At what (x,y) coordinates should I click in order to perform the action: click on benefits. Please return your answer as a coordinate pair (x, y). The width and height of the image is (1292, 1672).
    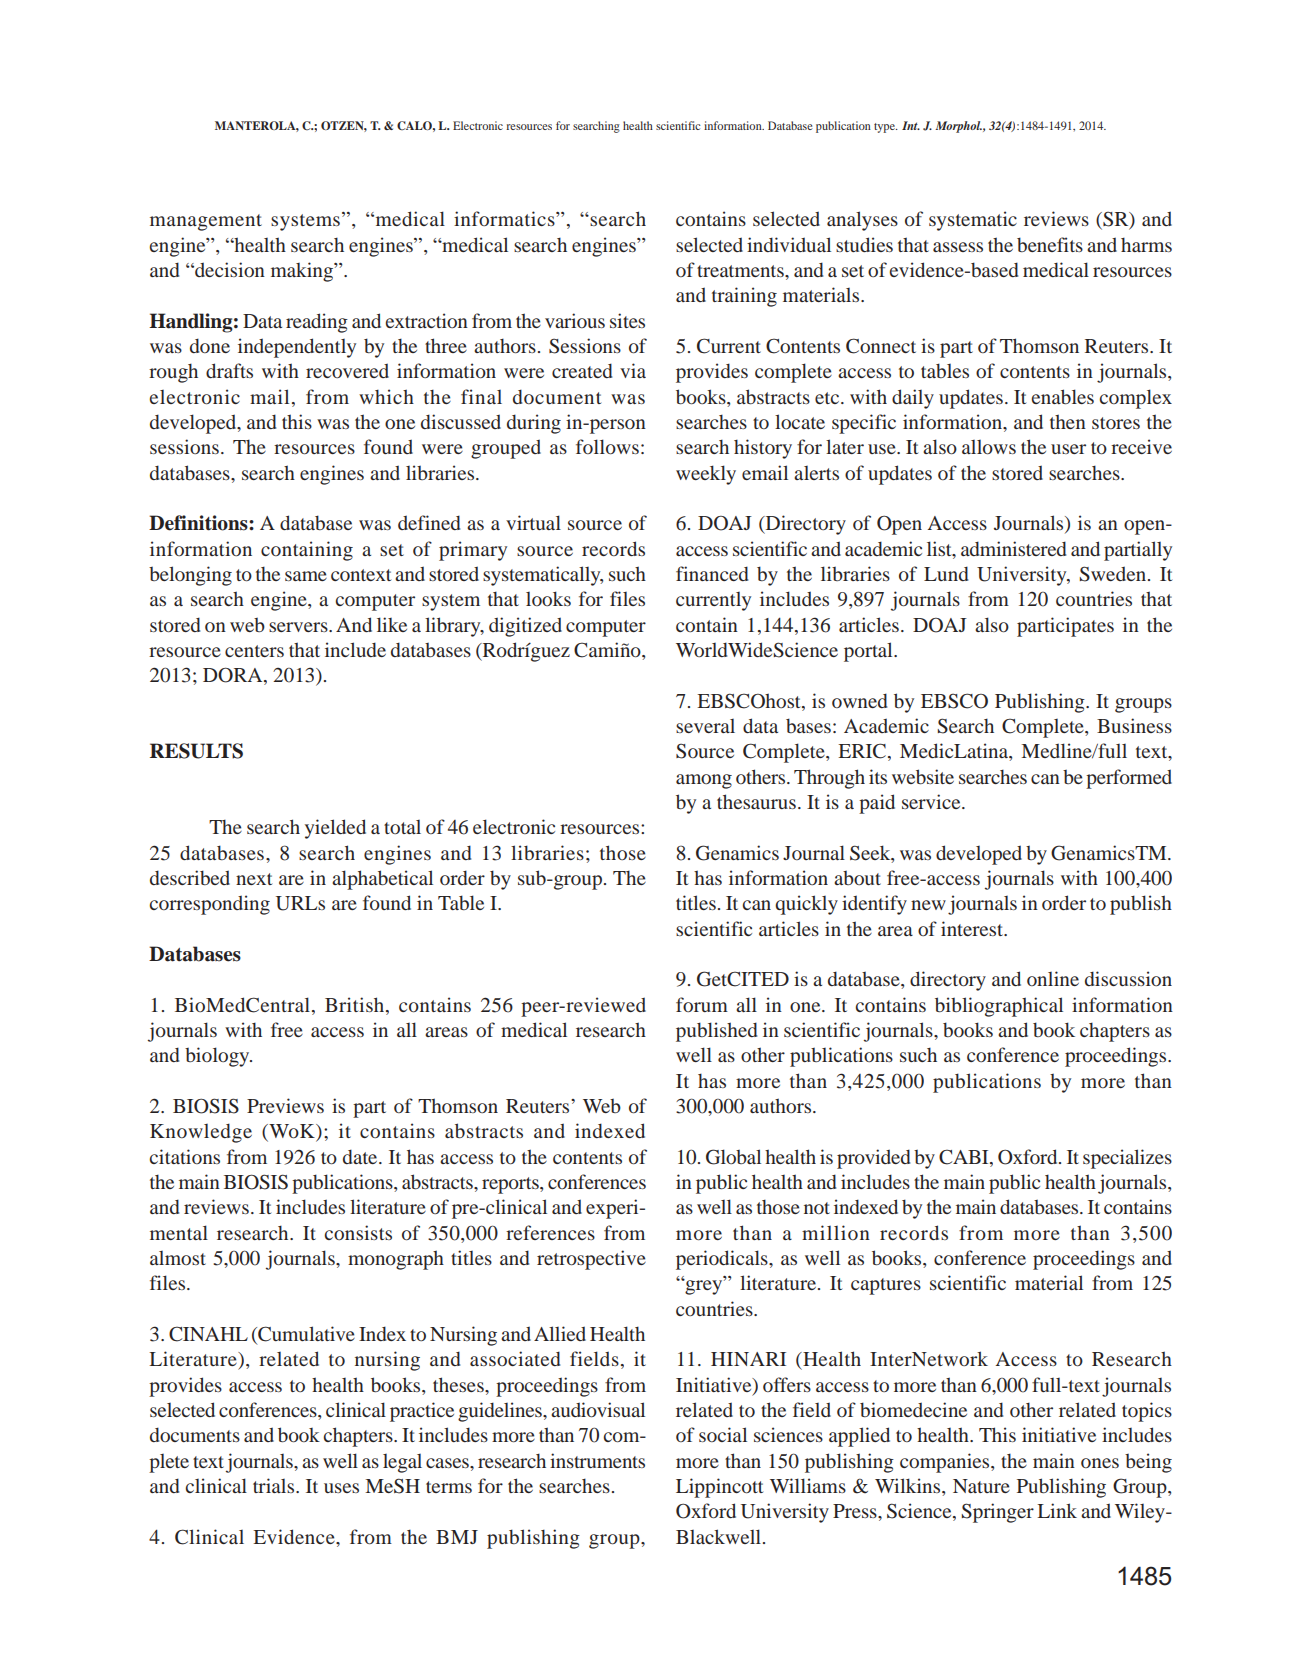
    Looking at the image, I should click on (1050, 244).
